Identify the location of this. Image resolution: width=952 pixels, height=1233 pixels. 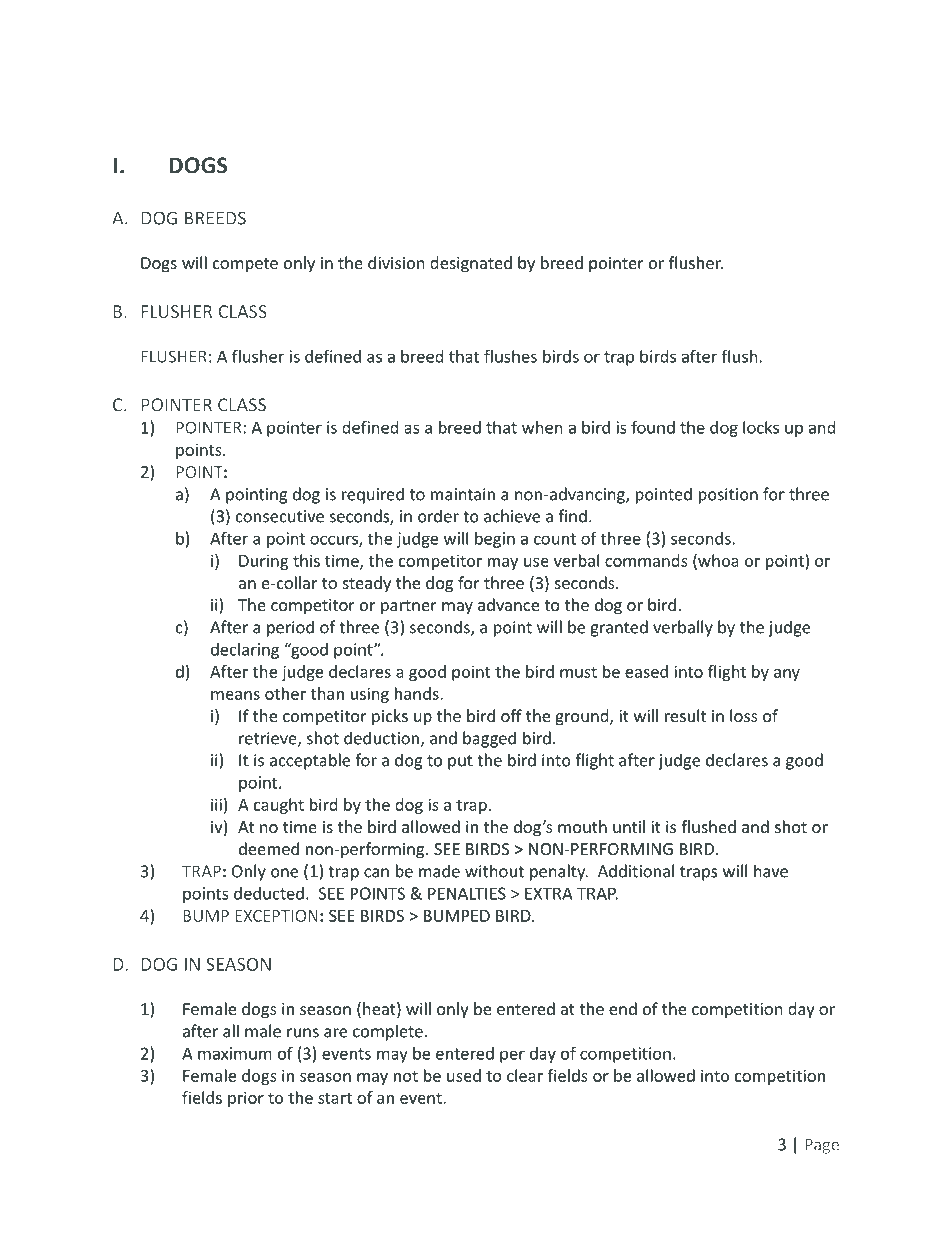
(306, 560).
